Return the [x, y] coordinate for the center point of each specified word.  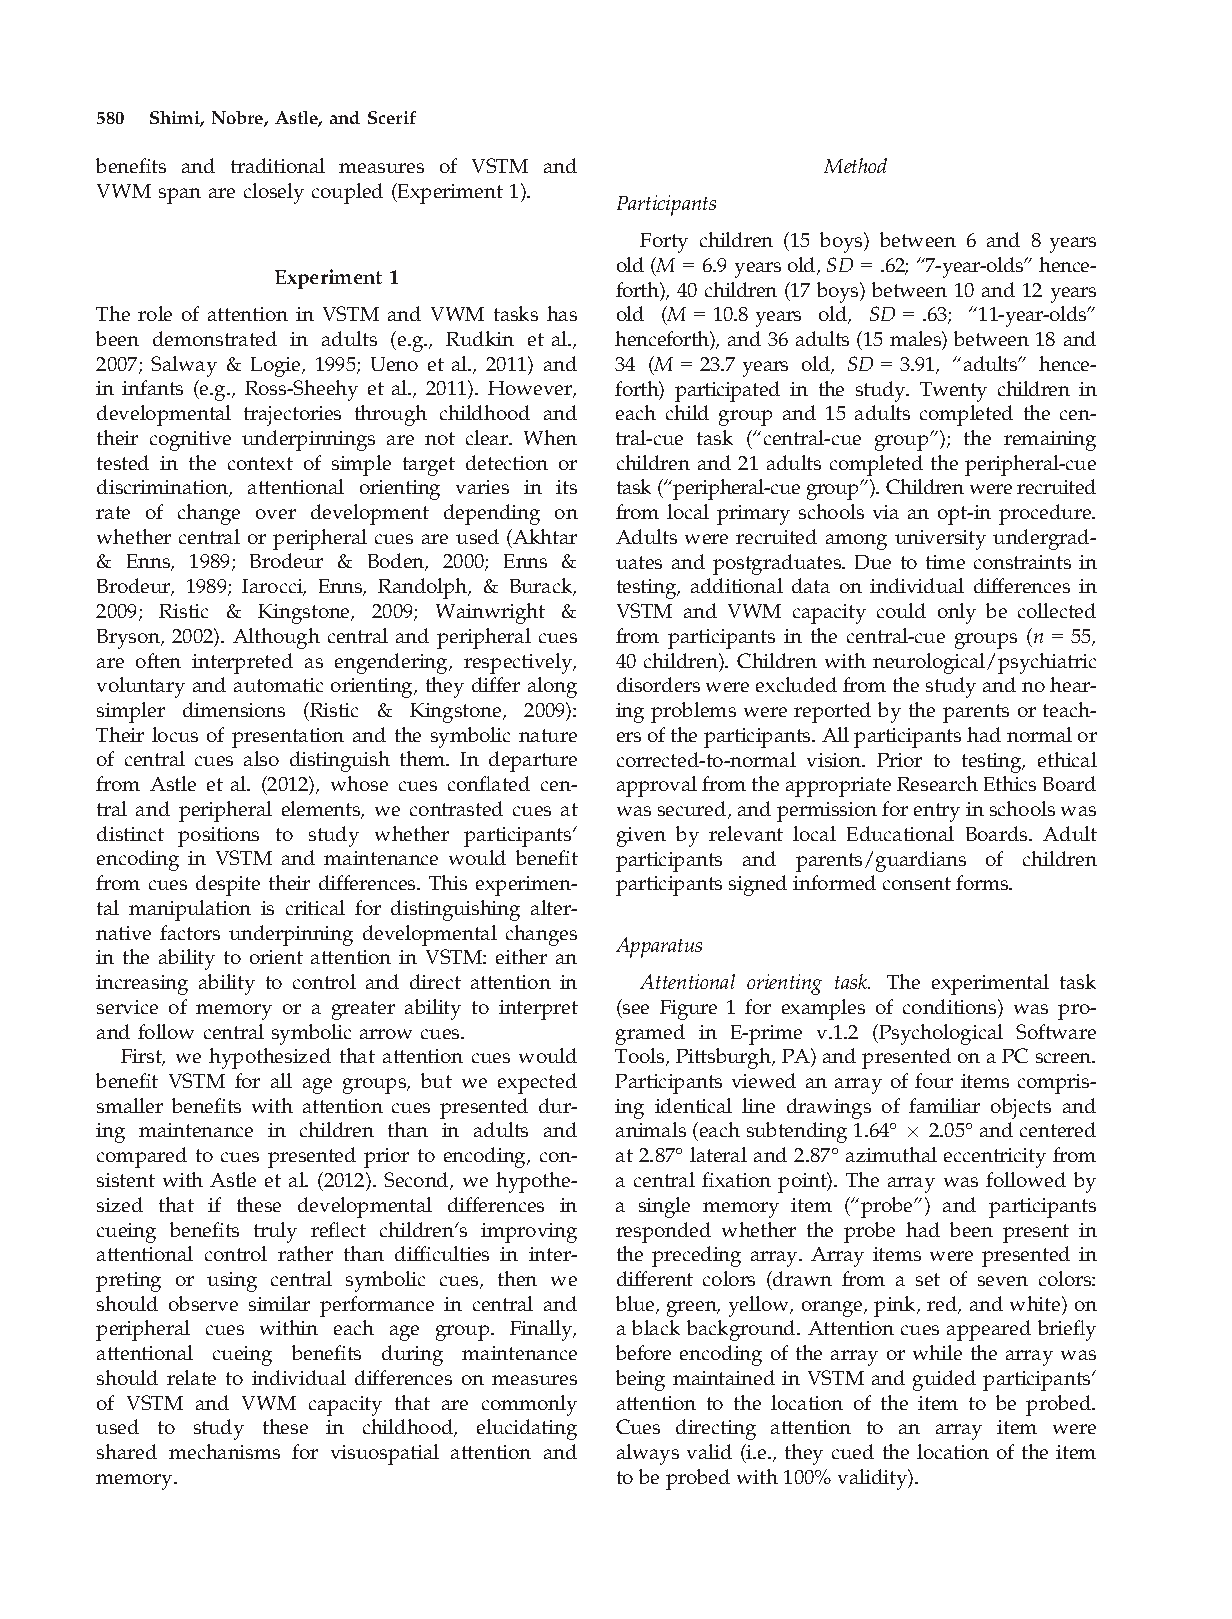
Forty [664, 243]
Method [855, 165]
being [640, 1380]
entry [937, 812]
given [641, 837]
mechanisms [224, 1451]
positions [218, 837]
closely [274, 193]
